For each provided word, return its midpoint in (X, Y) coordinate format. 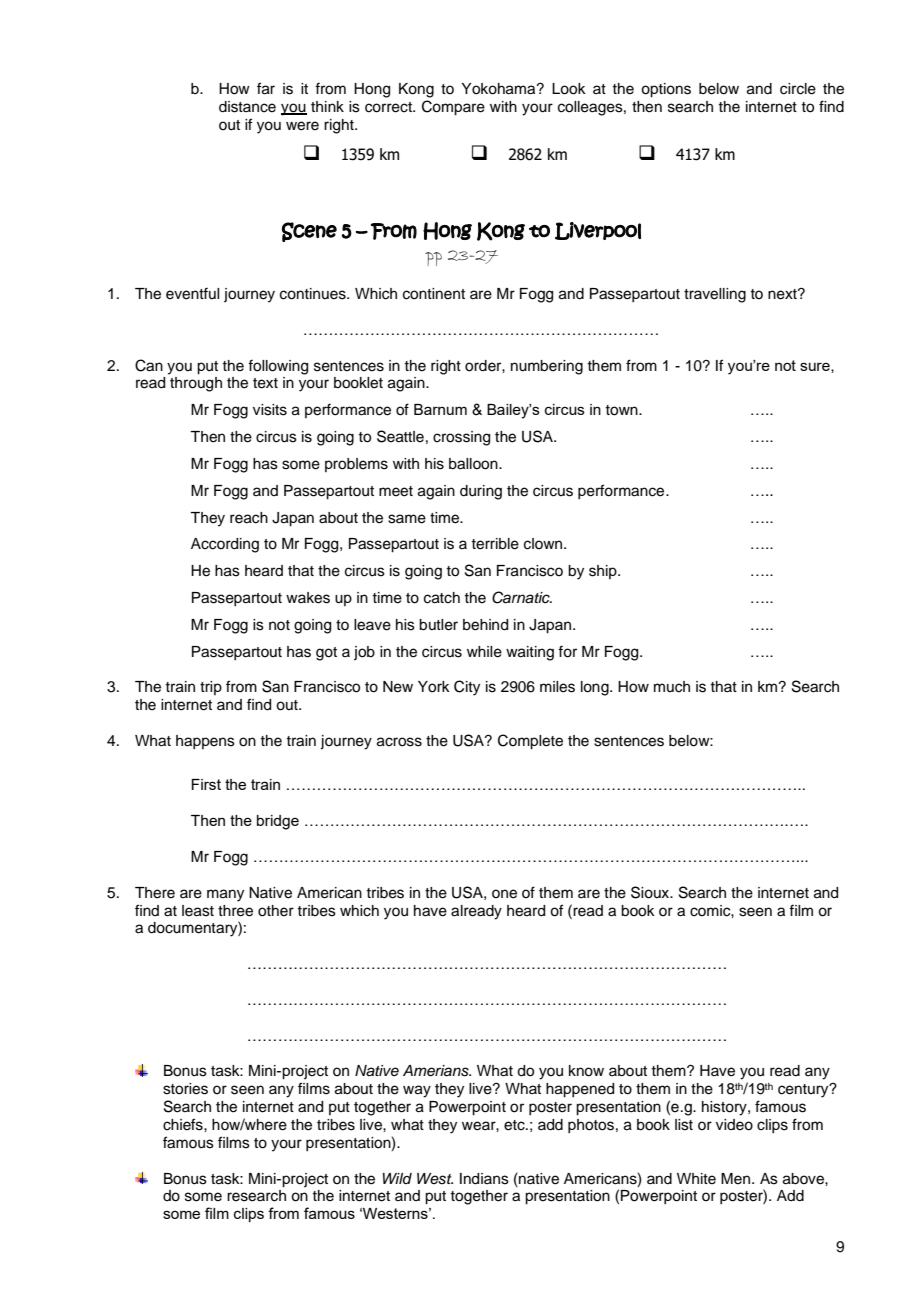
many (225, 895)
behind (485, 625)
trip (211, 688)
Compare (453, 108)
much (672, 687)
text (265, 383)
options (666, 90)
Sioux (651, 892)
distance (247, 107)
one (504, 894)
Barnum (440, 409)
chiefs (184, 1124)
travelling (715, 295)
